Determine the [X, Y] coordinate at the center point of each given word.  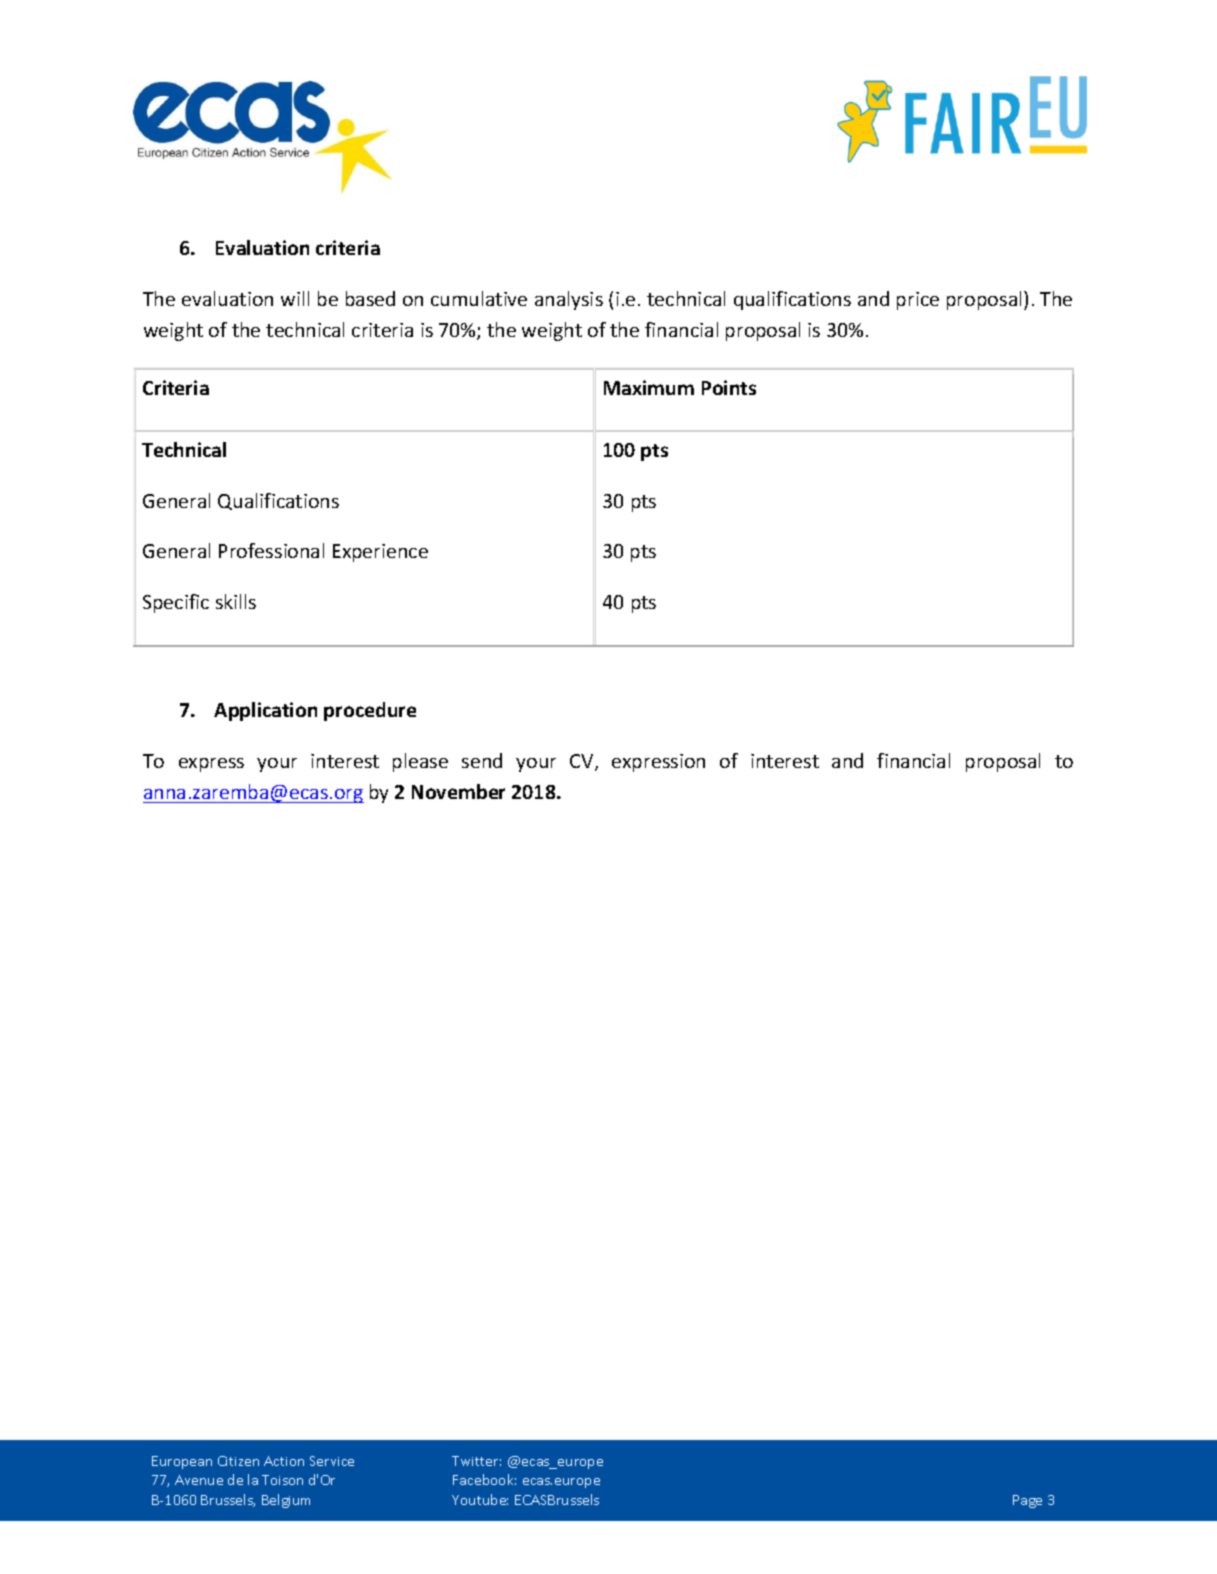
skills [236, 601]
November [458, 791]
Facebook [484, 1479]
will [295, 298]
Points [729, 387]
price [918, 301]
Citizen [238, 1461]
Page [1027, 1501]
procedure [370, 711]
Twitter [476, 1461]
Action [284, 1461]
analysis [569, 300]
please [420, 762]
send [482, 760]
